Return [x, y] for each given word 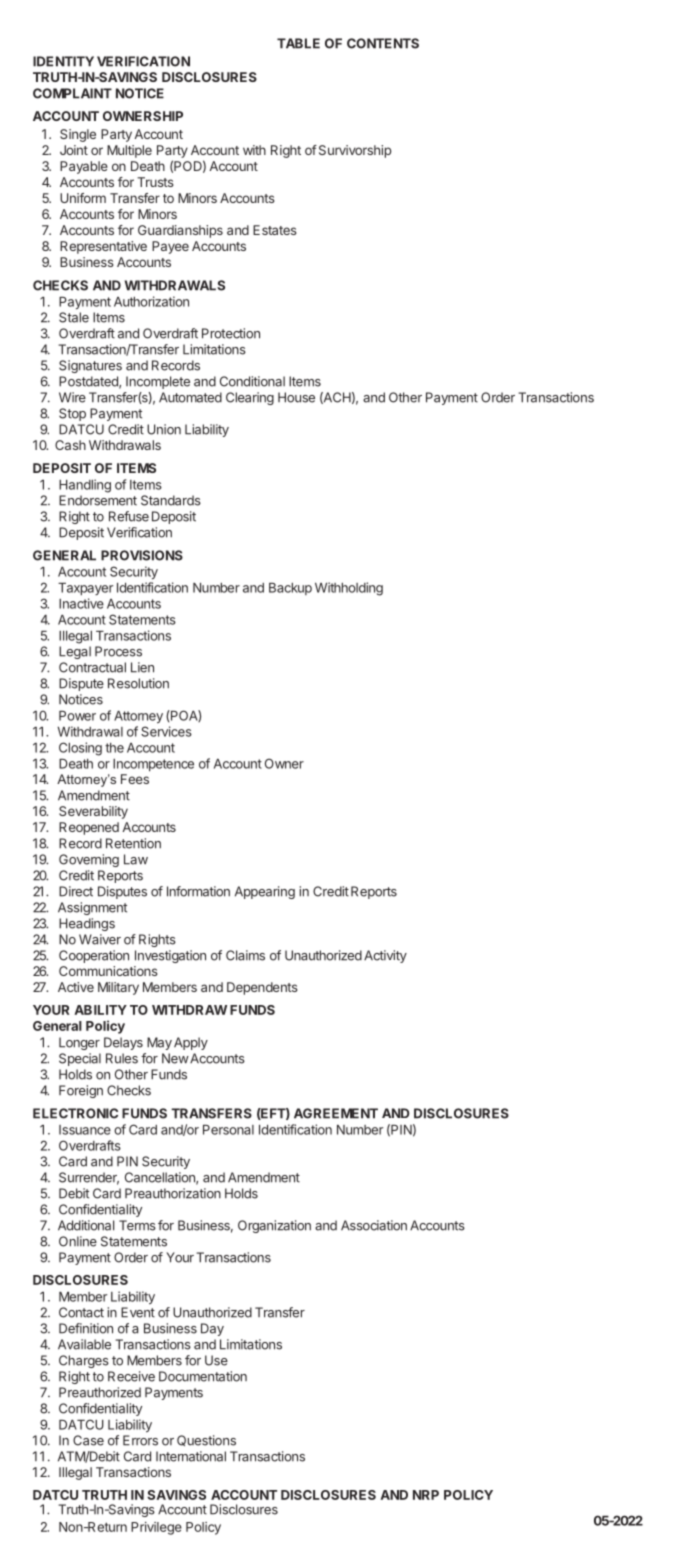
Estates [275, 230]
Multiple [129, 151]
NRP [426, 1495]
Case [88, 1440]
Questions [206, 1440]
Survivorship [355, 151]
